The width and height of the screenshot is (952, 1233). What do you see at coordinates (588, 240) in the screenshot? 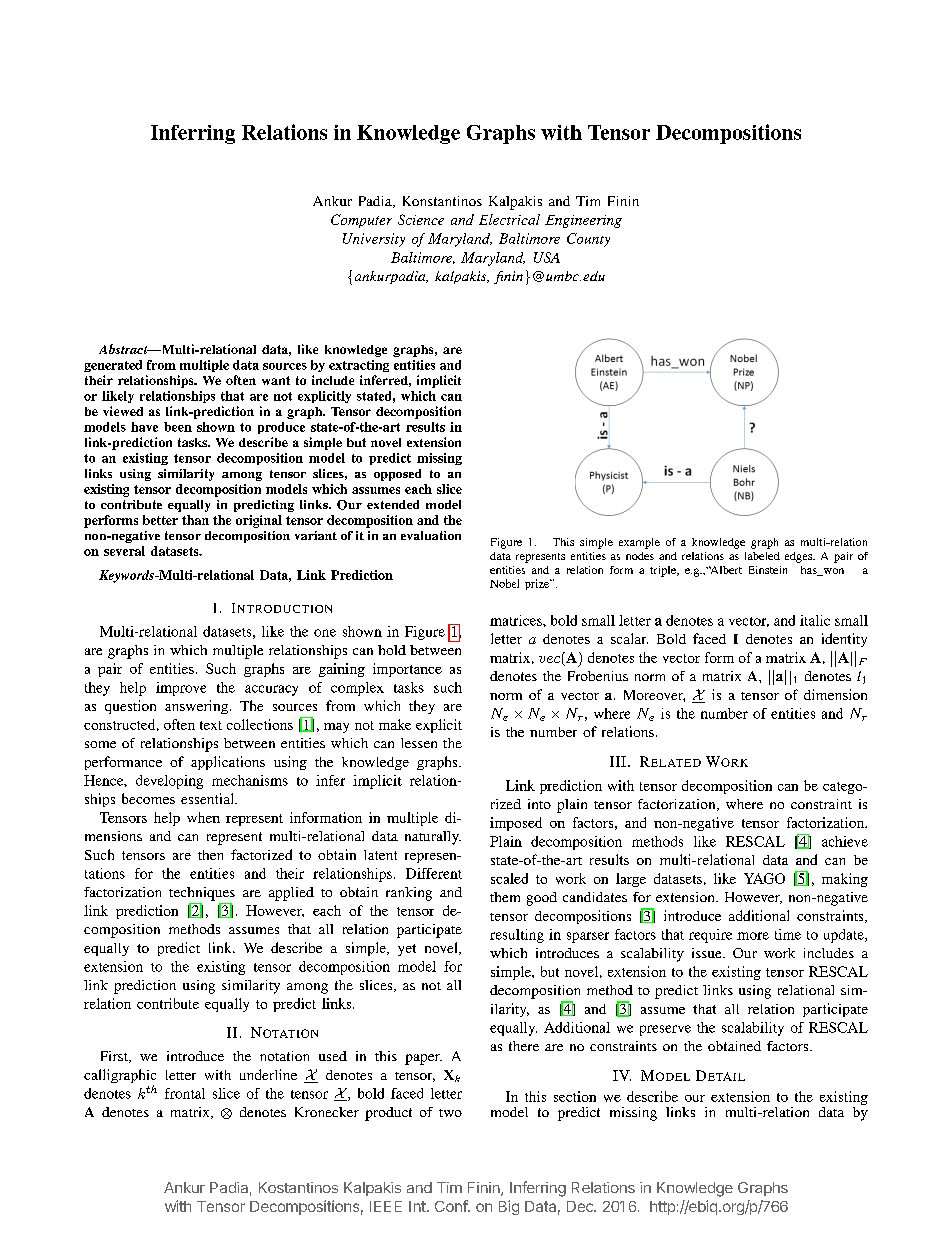
I see `County` at bounding box center [588, 240].
